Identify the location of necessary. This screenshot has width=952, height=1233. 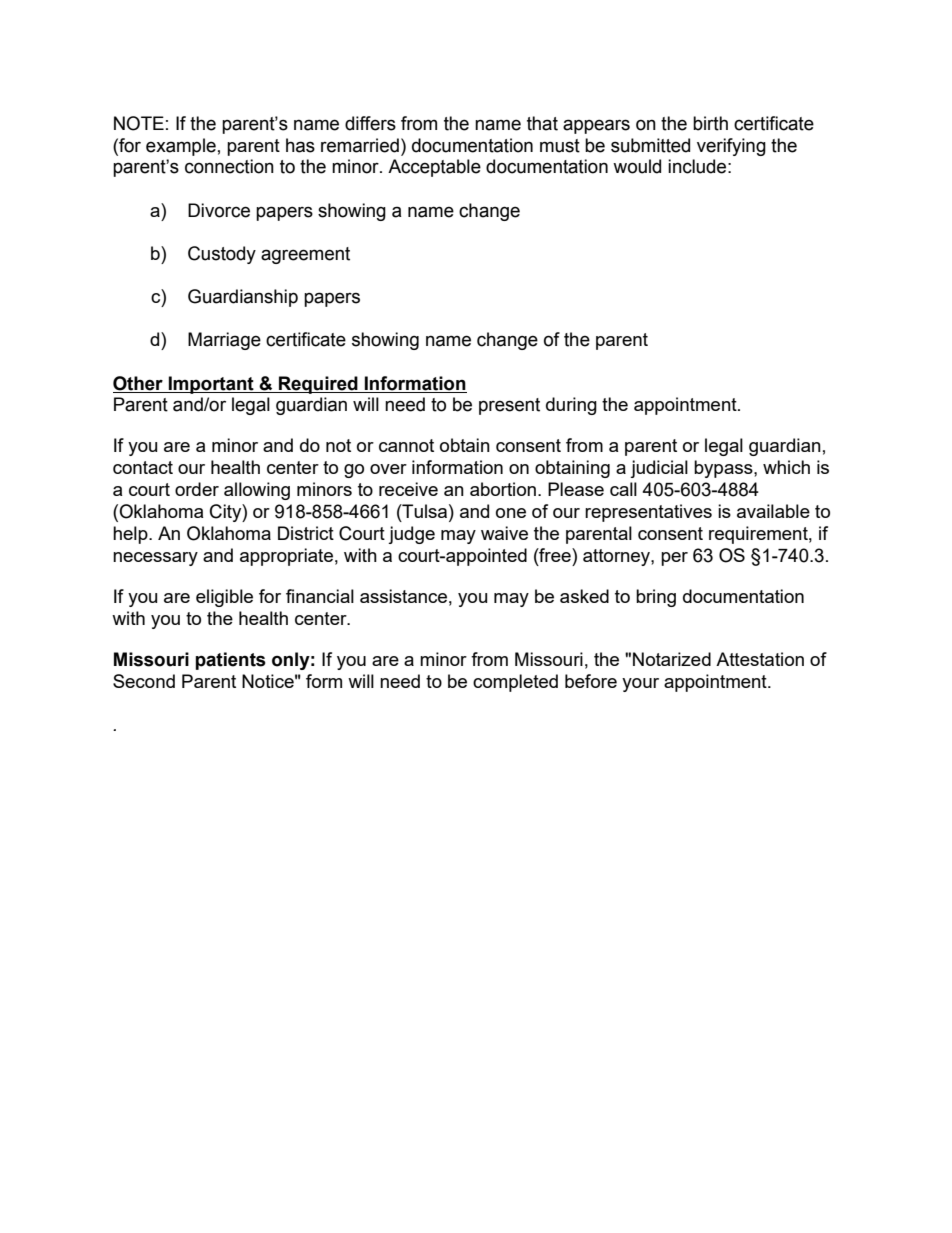
(155, 559).
